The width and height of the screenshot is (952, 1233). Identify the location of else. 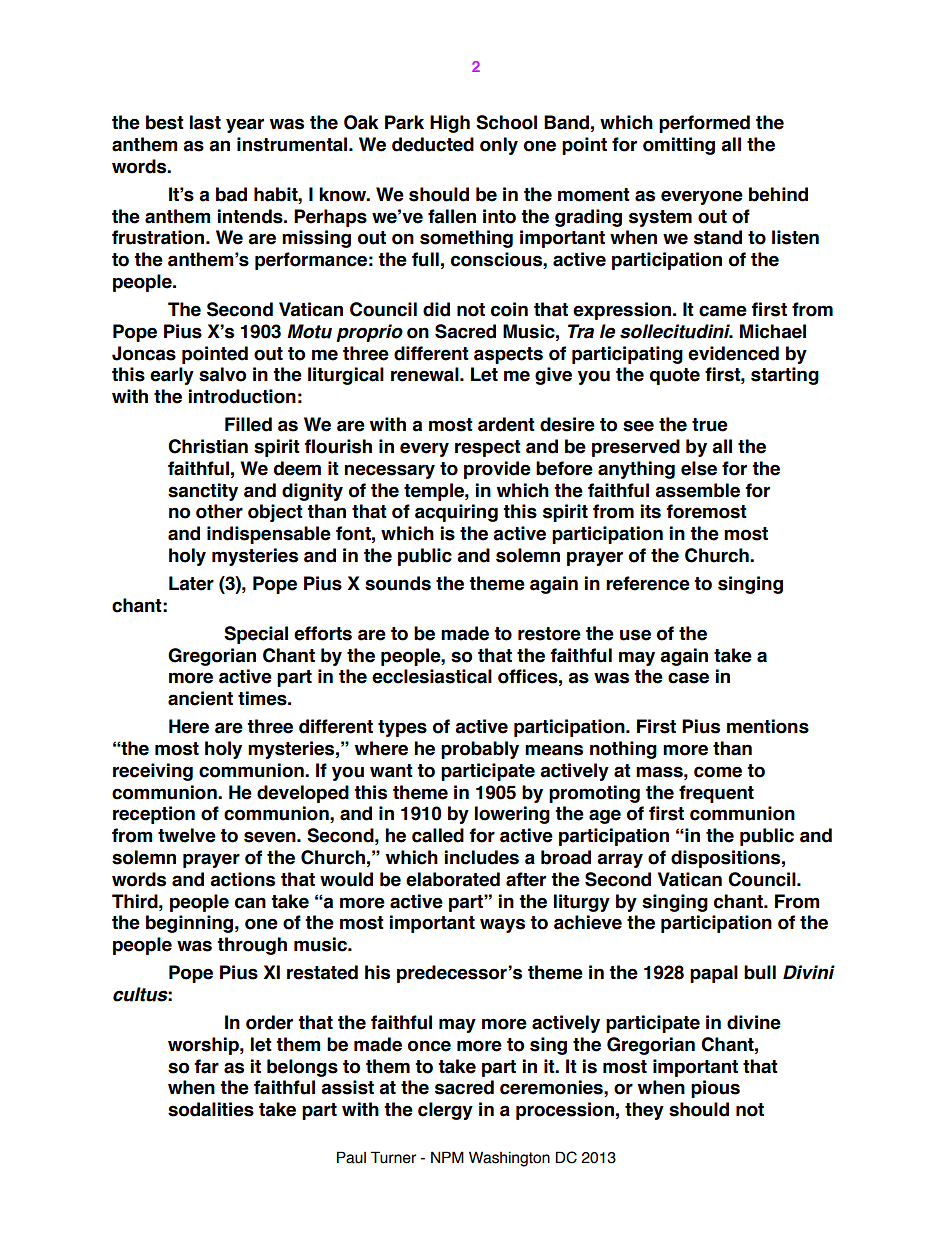
(699, 468).
